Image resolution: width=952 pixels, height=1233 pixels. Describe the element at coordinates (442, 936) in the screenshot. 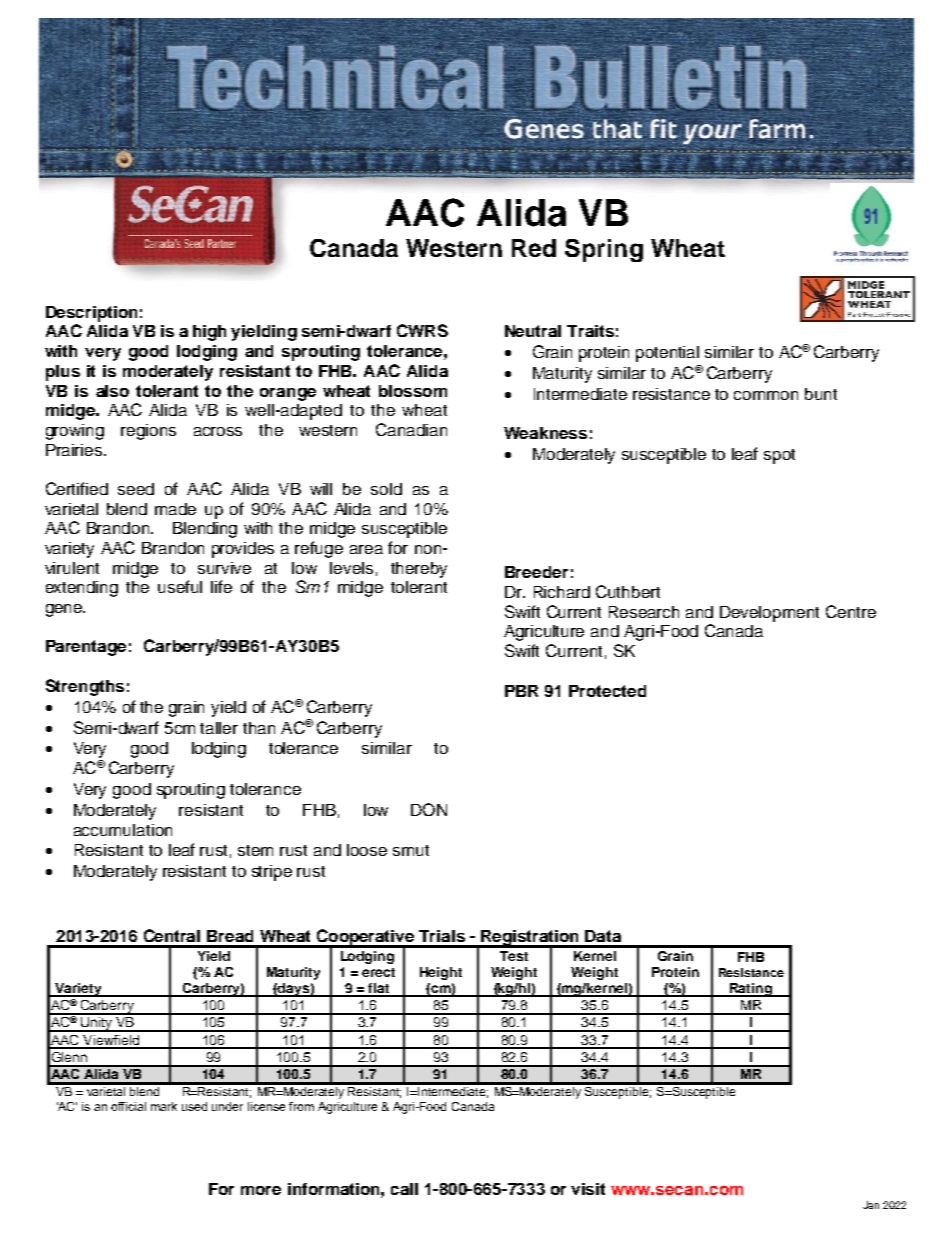

I see `Trials` at that location.
